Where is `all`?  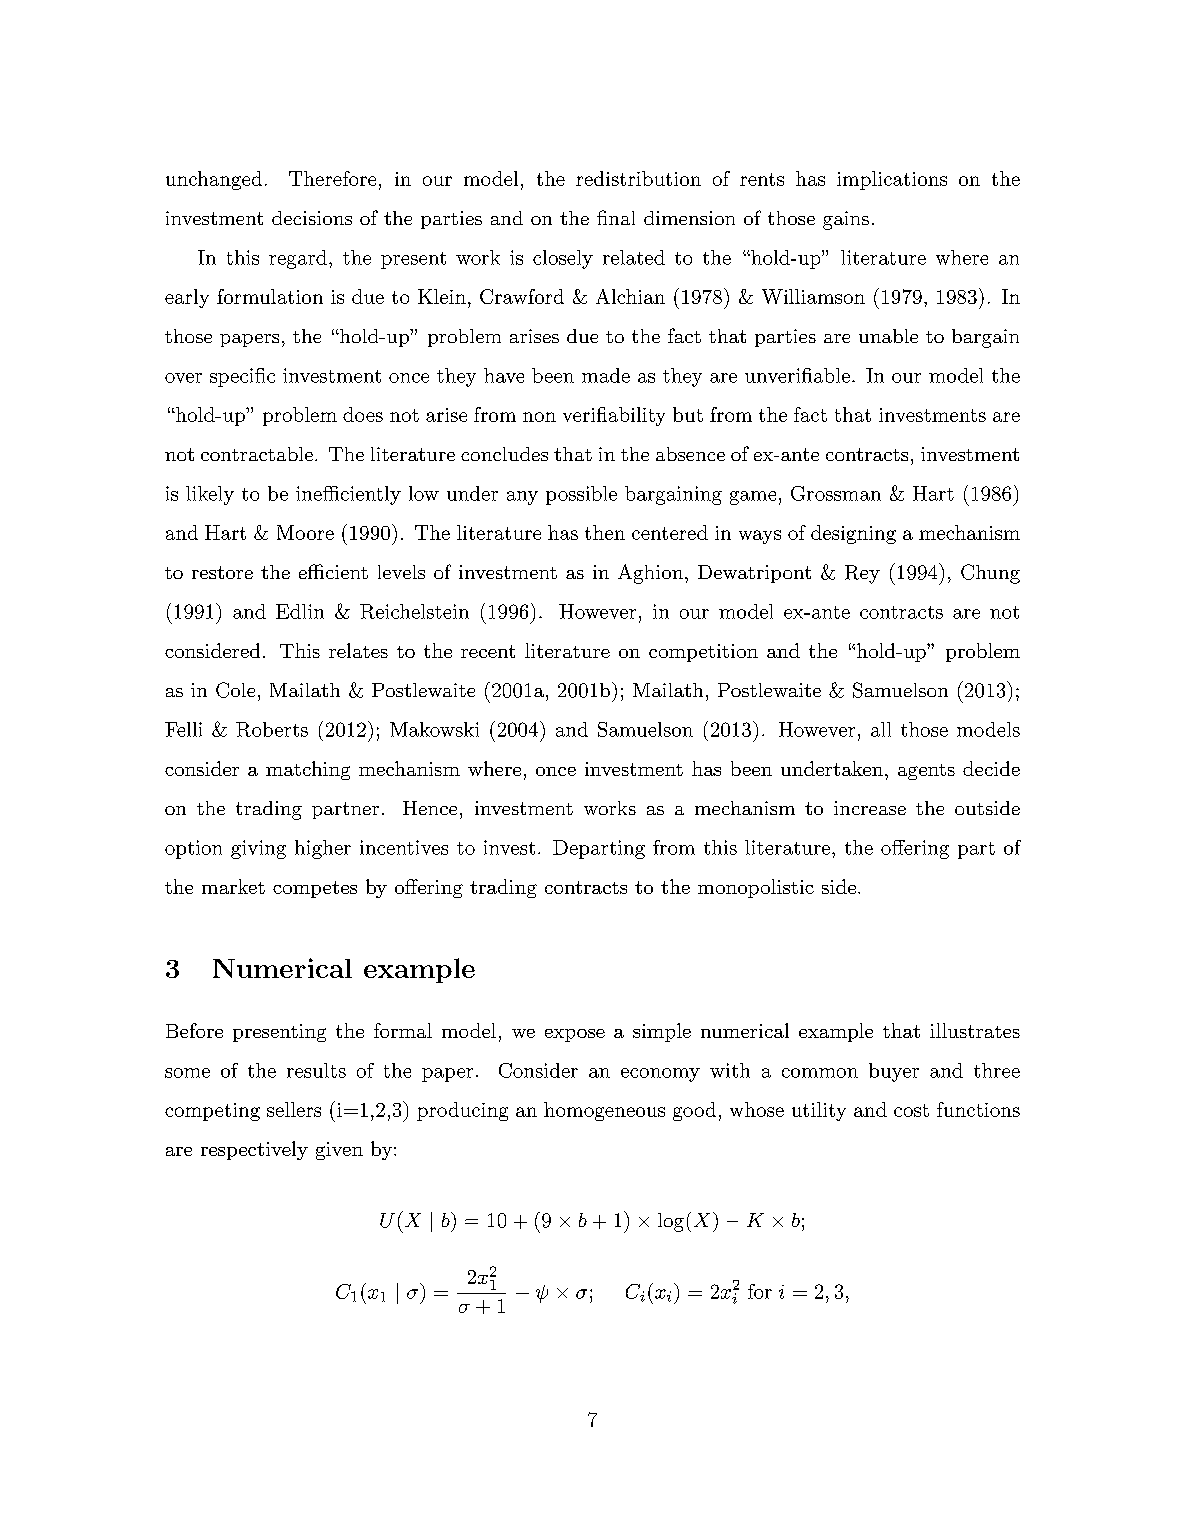 all is located at coordinates (881, 729).
